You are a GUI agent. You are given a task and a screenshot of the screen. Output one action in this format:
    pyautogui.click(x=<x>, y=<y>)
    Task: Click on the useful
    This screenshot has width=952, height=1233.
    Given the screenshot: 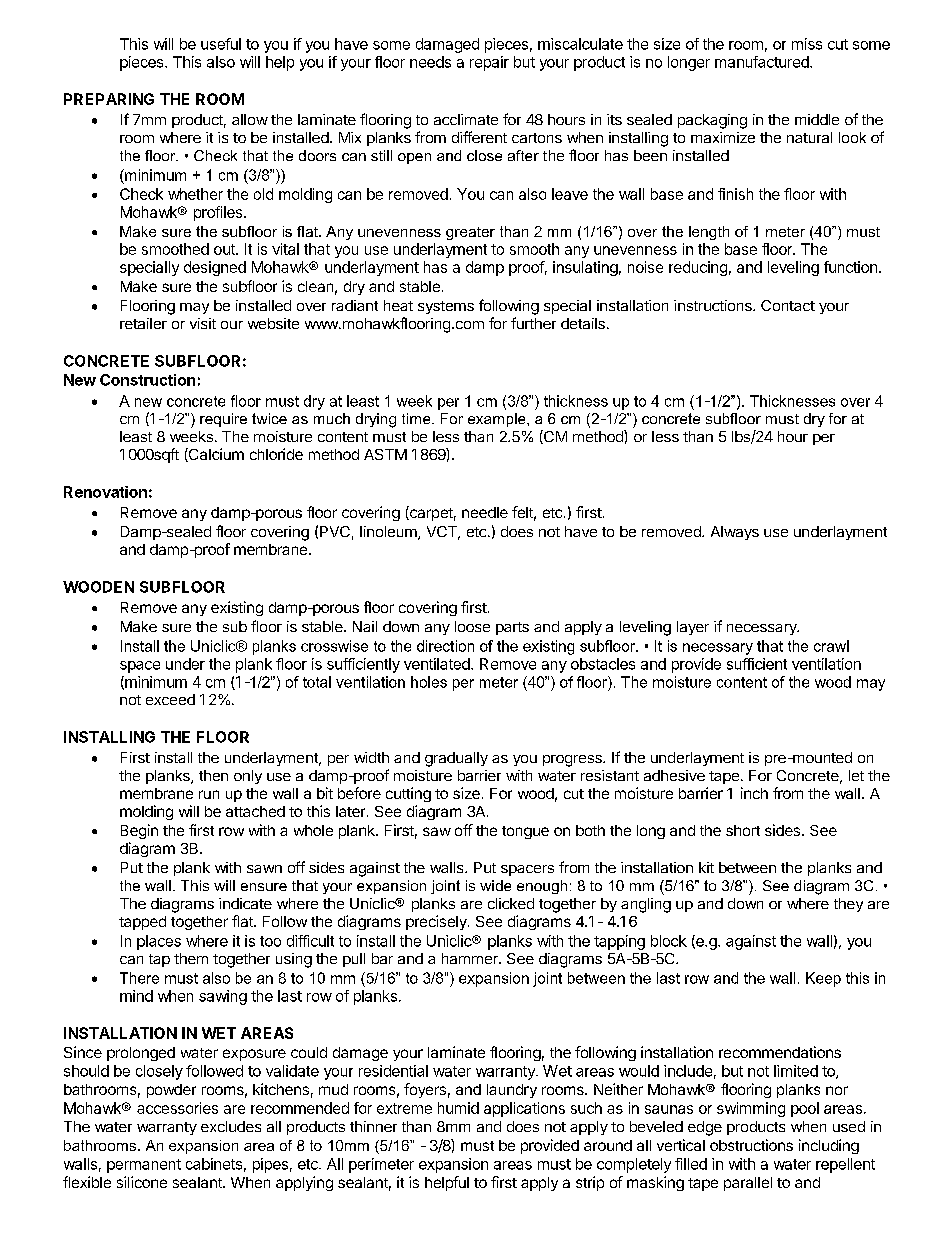 What is the action you would take?
    pyautogui.click(x=221, y=44)
